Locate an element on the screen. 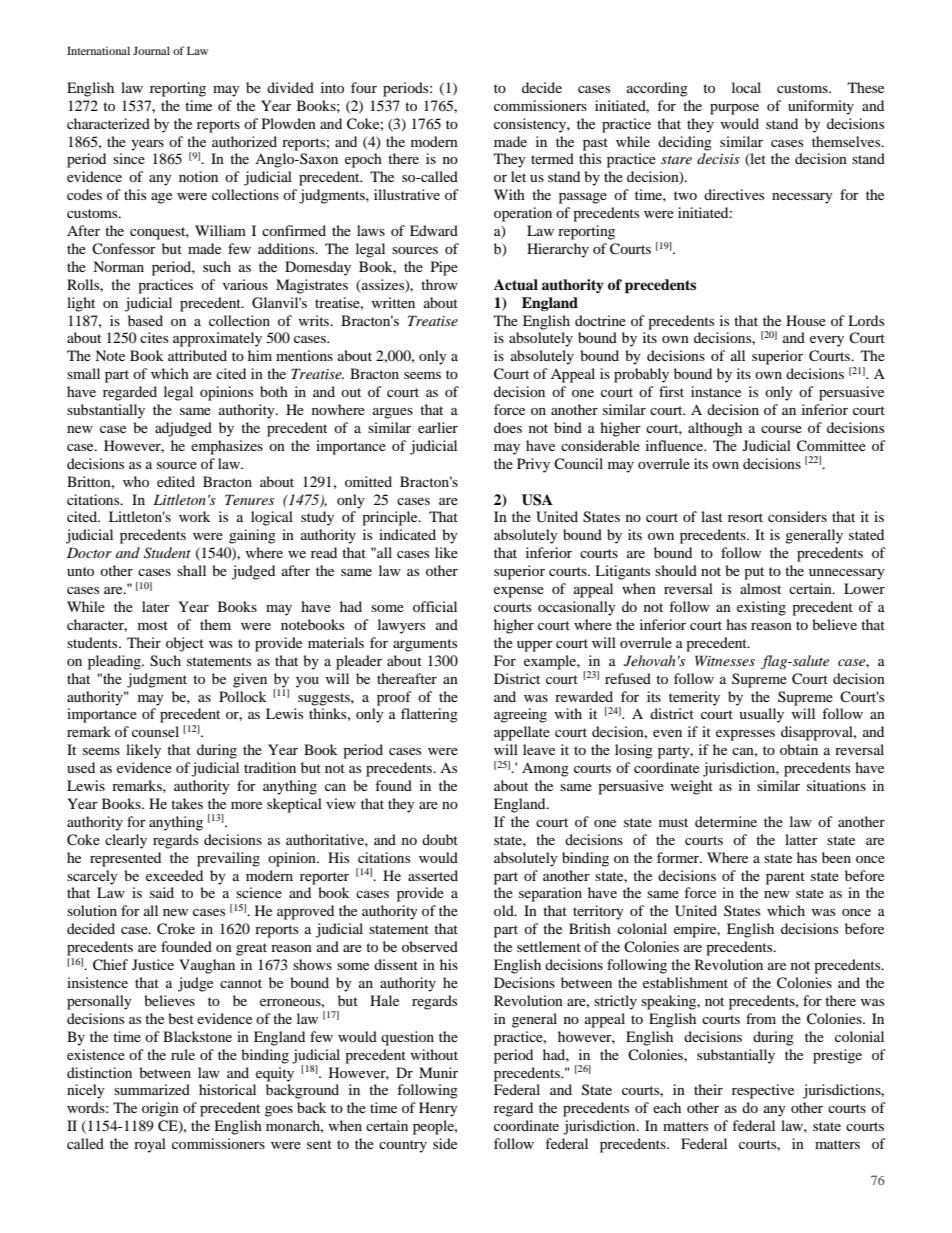  obtain is located at coordinates (799, 749).
